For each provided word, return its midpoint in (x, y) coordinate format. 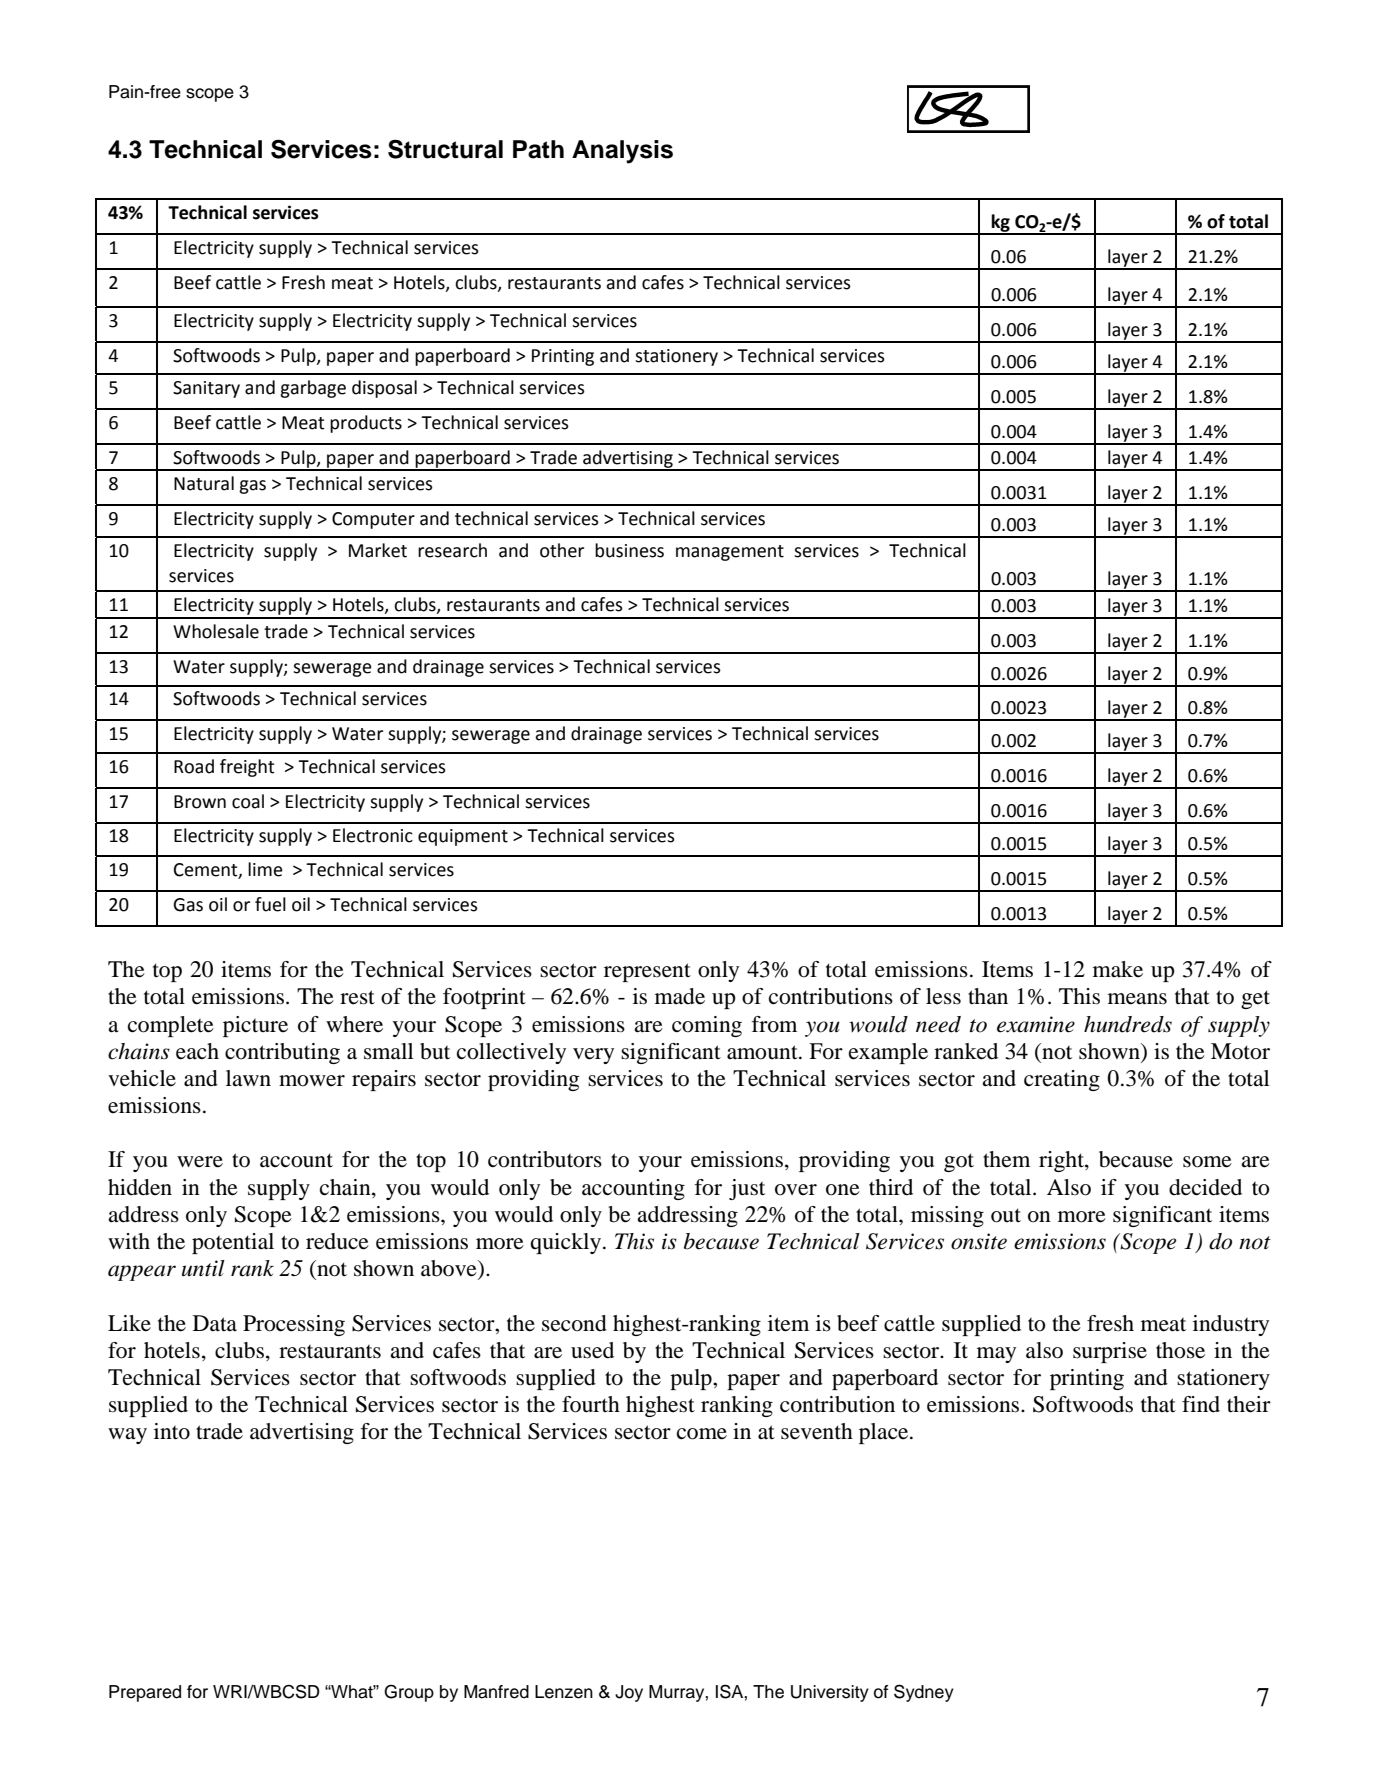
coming (707, 1026)
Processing (294, 1325)
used (592, 1350)
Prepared (145, 1693)
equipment (463, 837)
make (1118, 969)
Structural (445, 149)
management (730, 553)
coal (248, 801)
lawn (248, 1078)
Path (538, 149)
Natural (204, 483)
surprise (1110, 1352)
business (629, 550)
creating (1062, 1080)
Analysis (622, 152)
